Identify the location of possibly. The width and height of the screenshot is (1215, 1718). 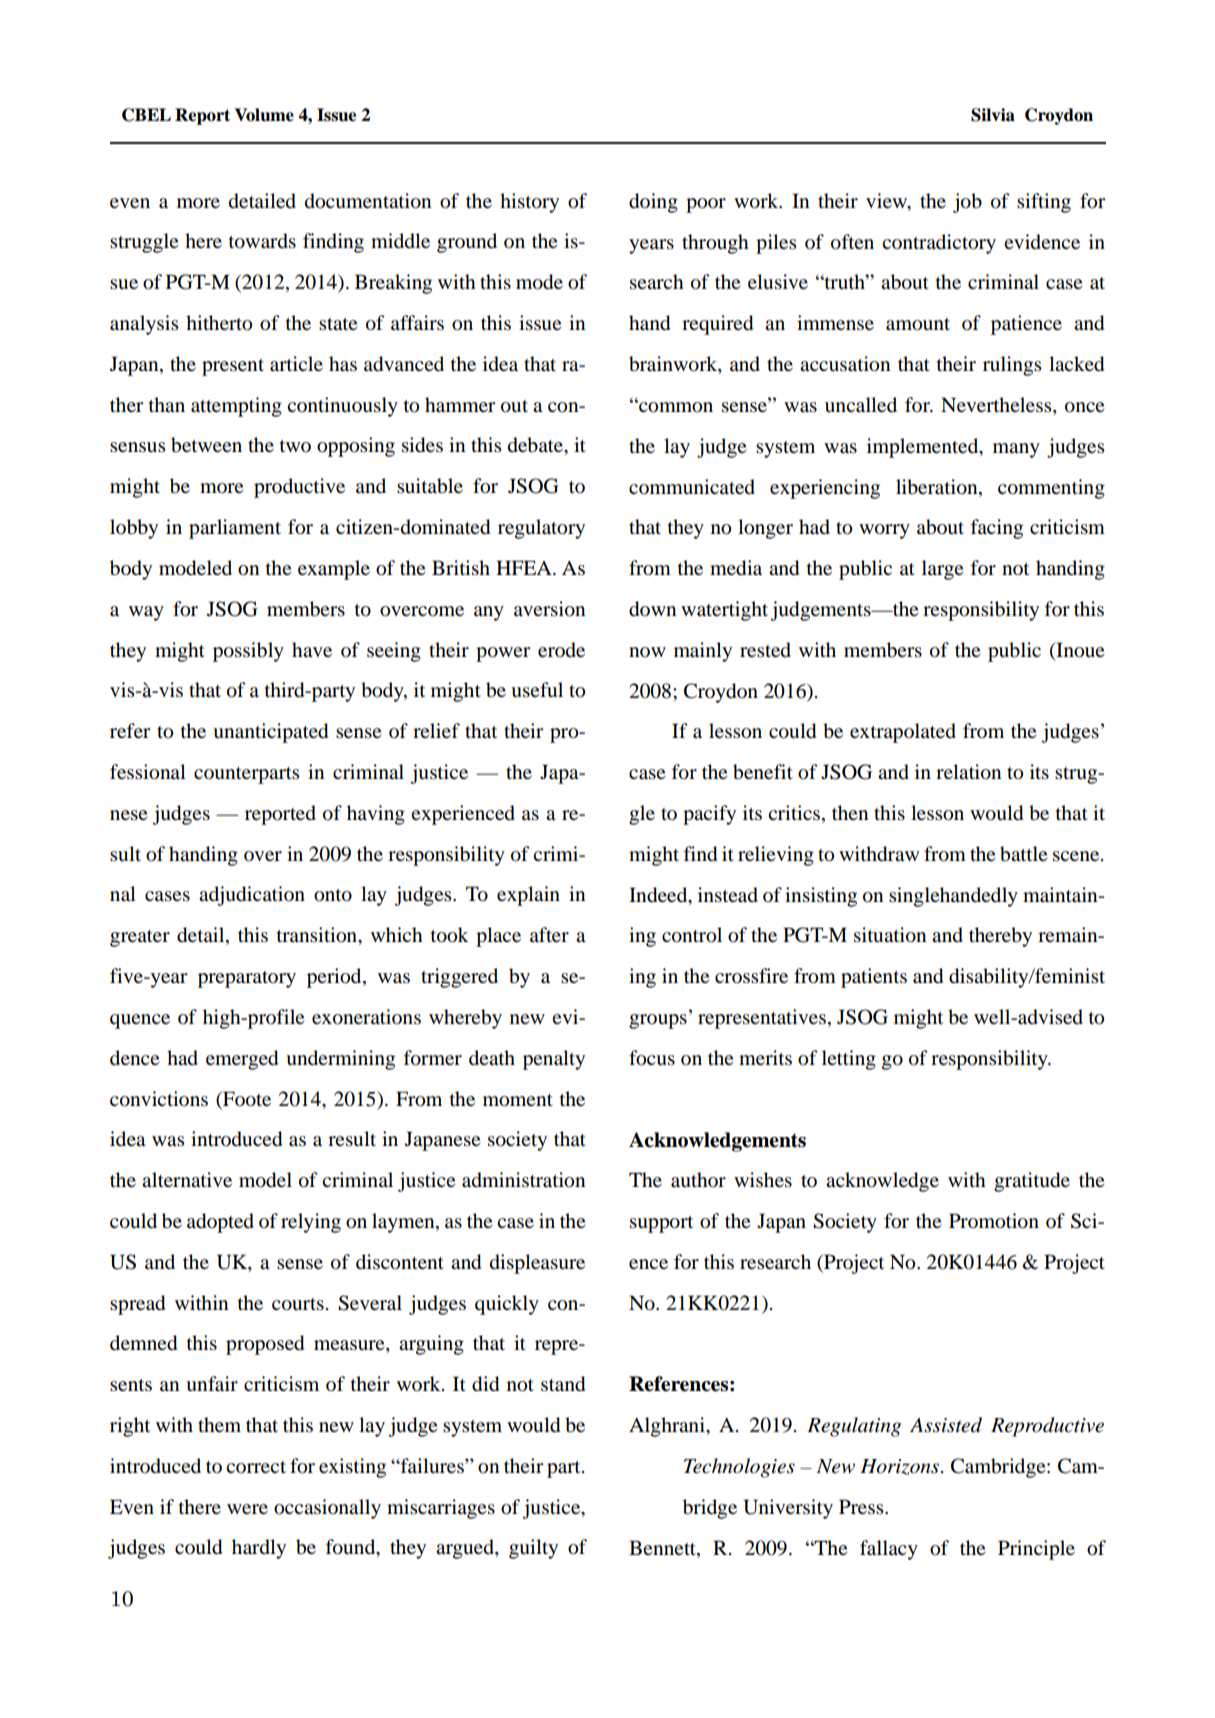
(248, 652).
